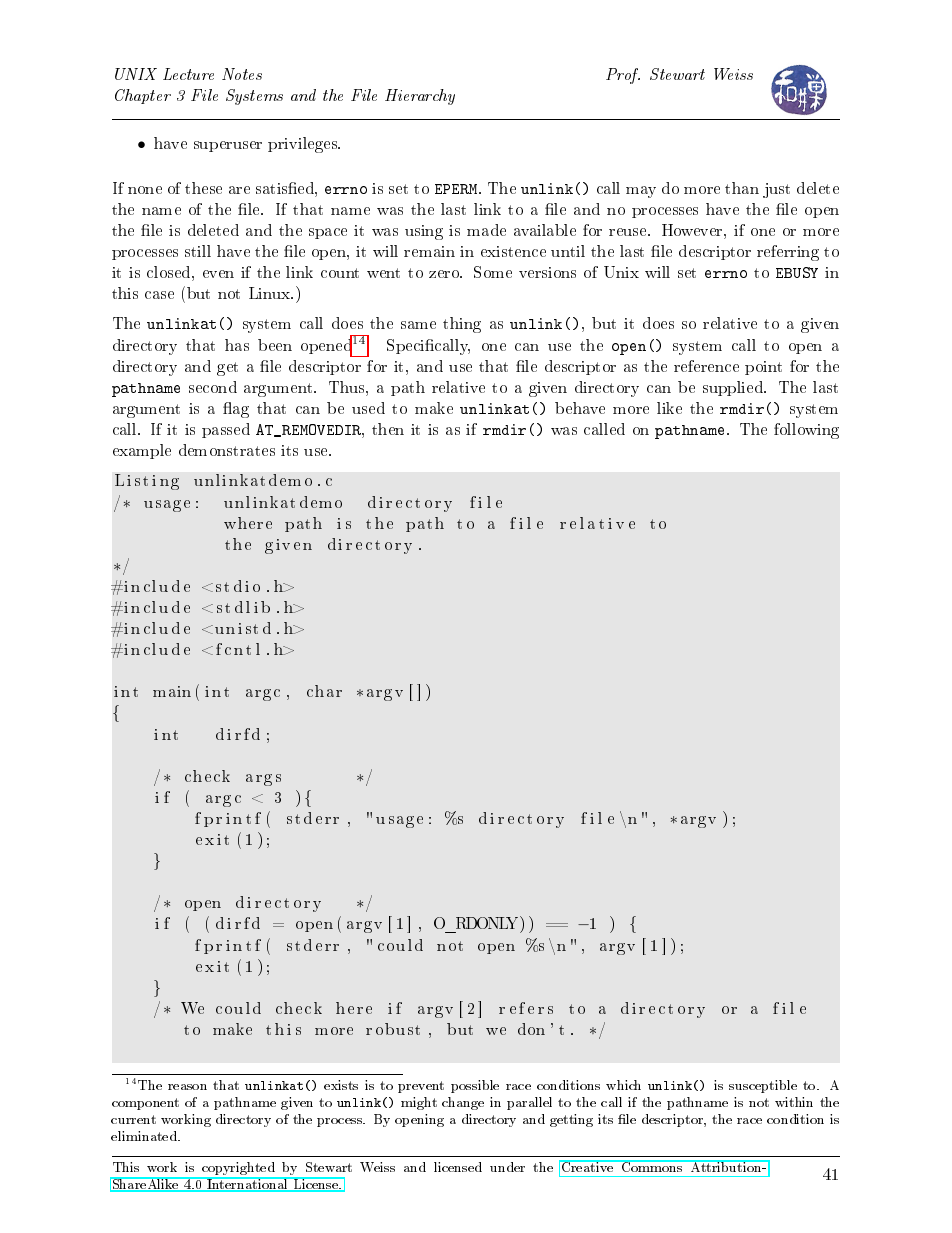  Describe the element at coordinates (420, 97) in the screenshot. I see `Hierarchy` at that location.
